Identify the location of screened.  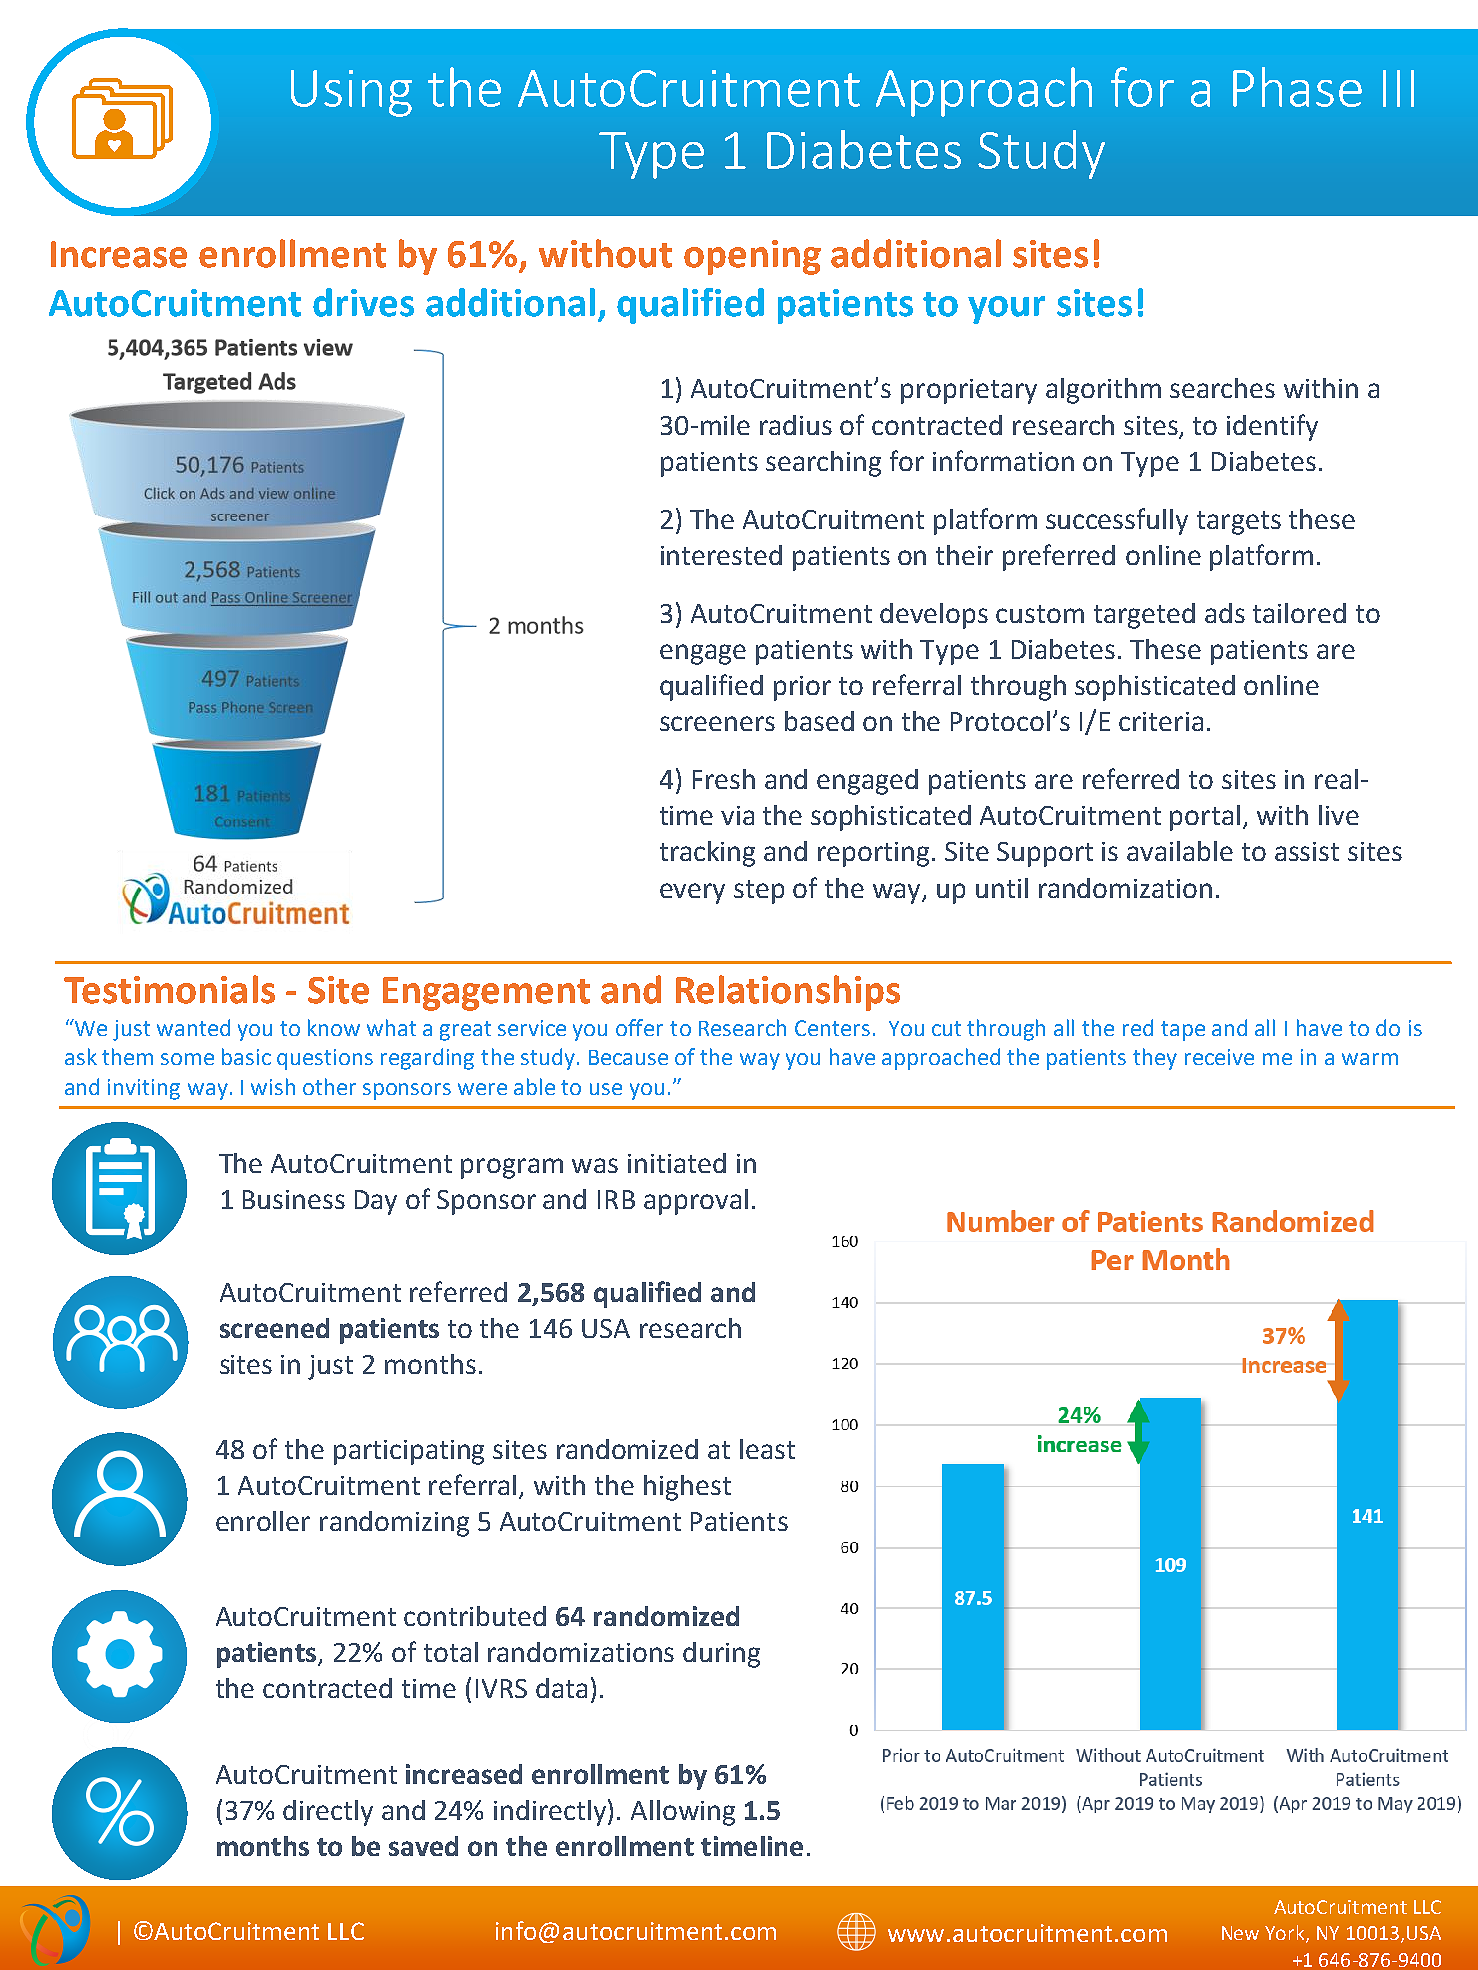
(274, 1328).
